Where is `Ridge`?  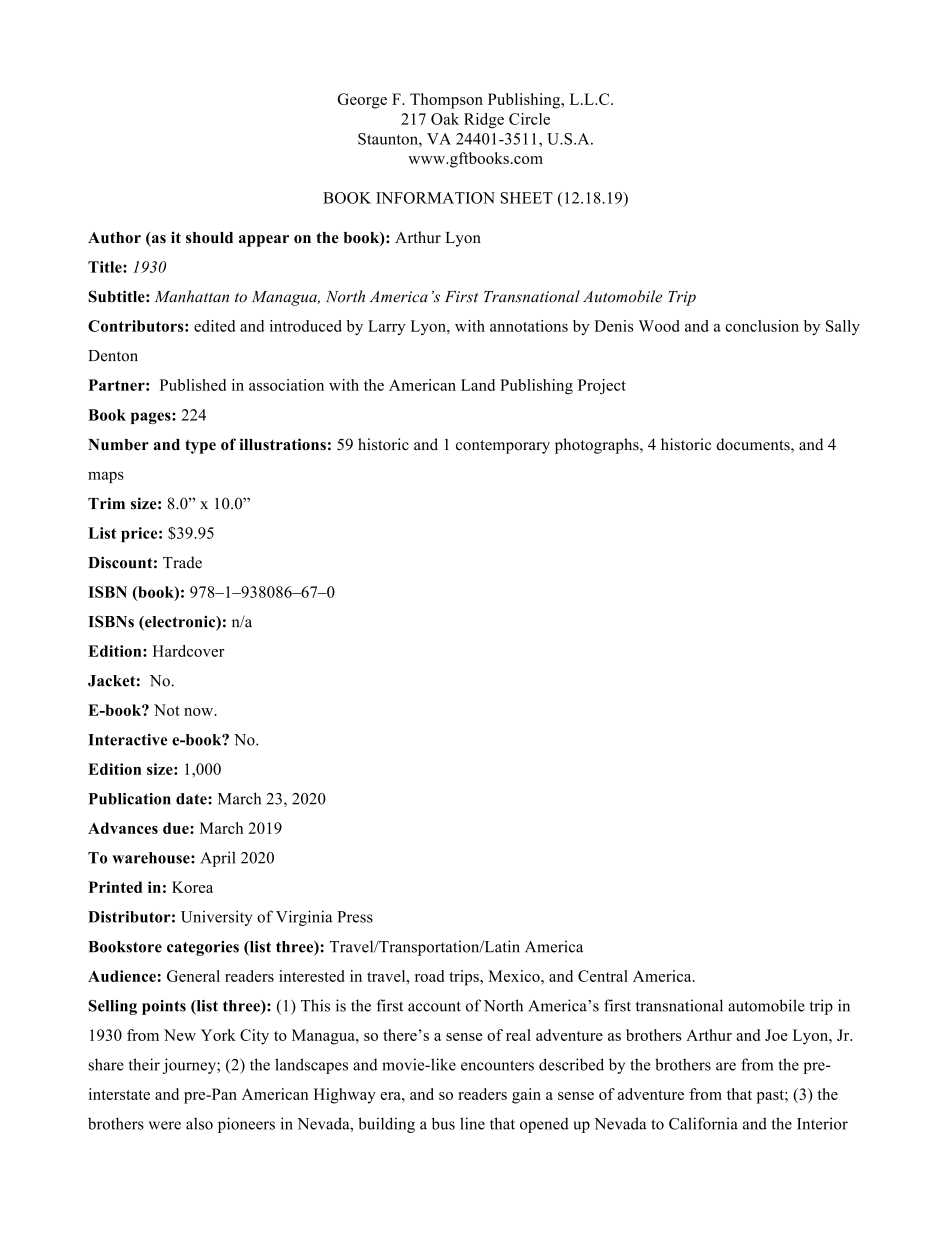 Ridge is located at coordinates (484, 121).
